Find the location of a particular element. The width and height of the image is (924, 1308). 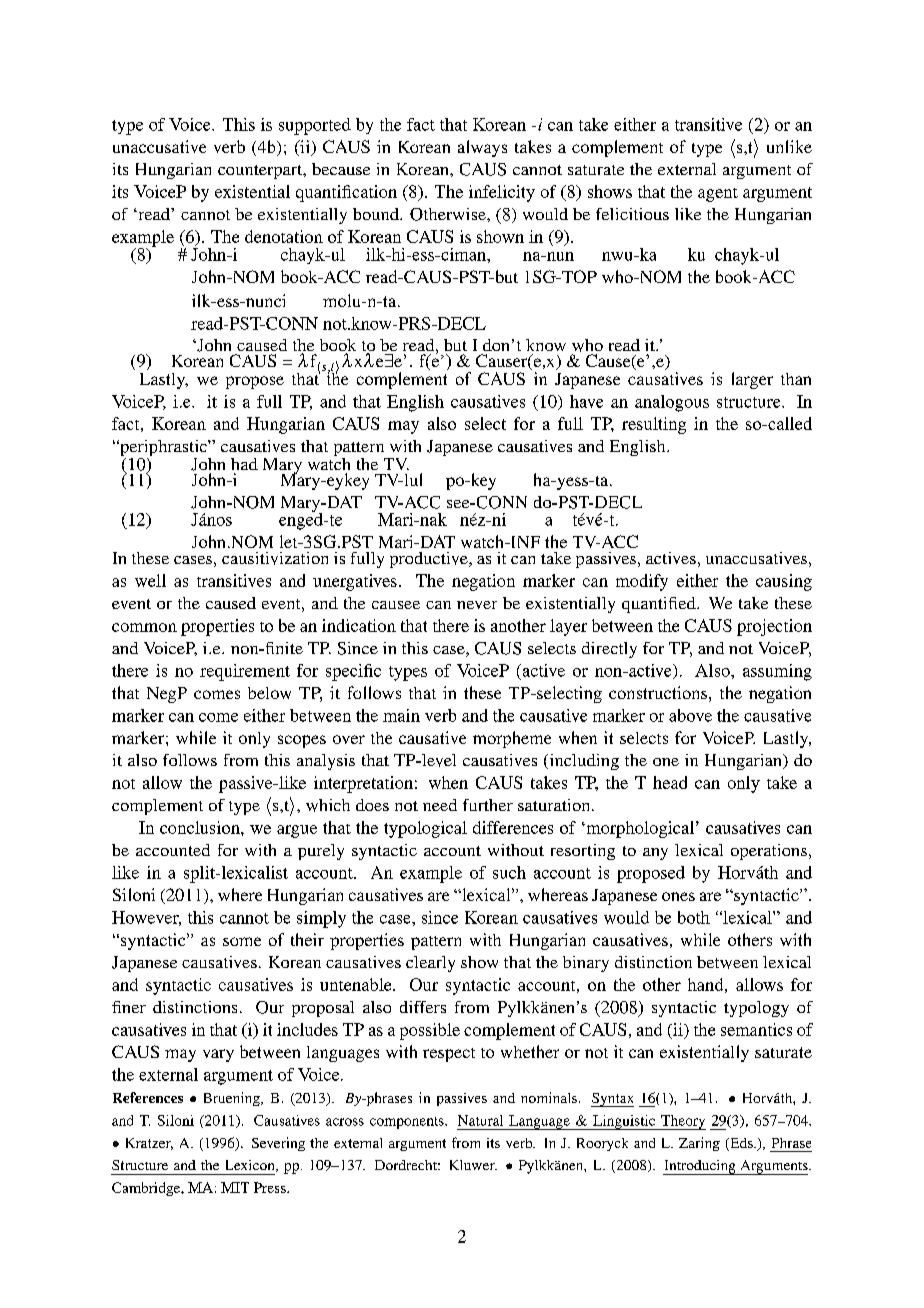

Lexicon is located at coordinates (251, 1166).
